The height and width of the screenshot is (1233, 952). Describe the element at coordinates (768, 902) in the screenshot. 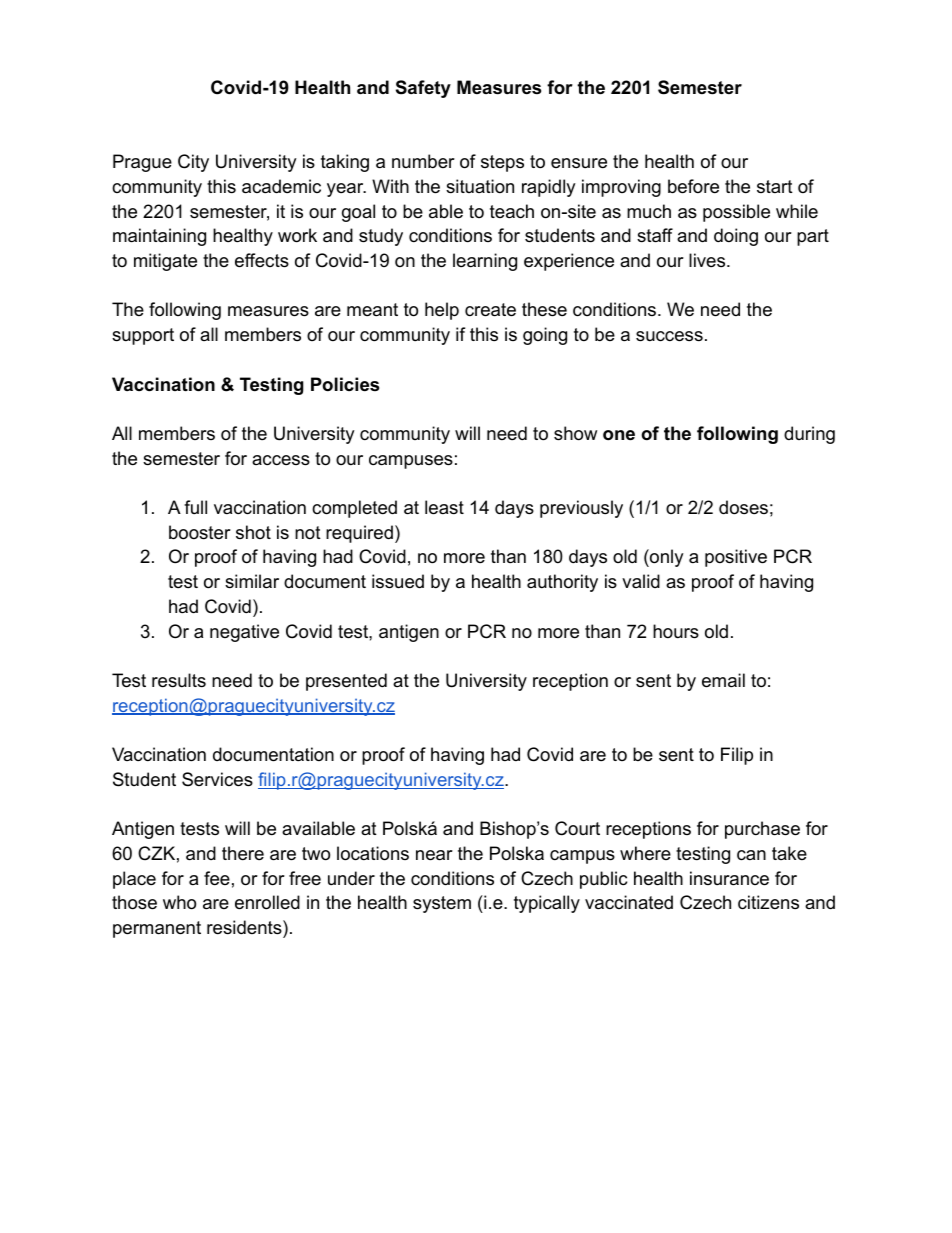

I see `citizens` at that location.
